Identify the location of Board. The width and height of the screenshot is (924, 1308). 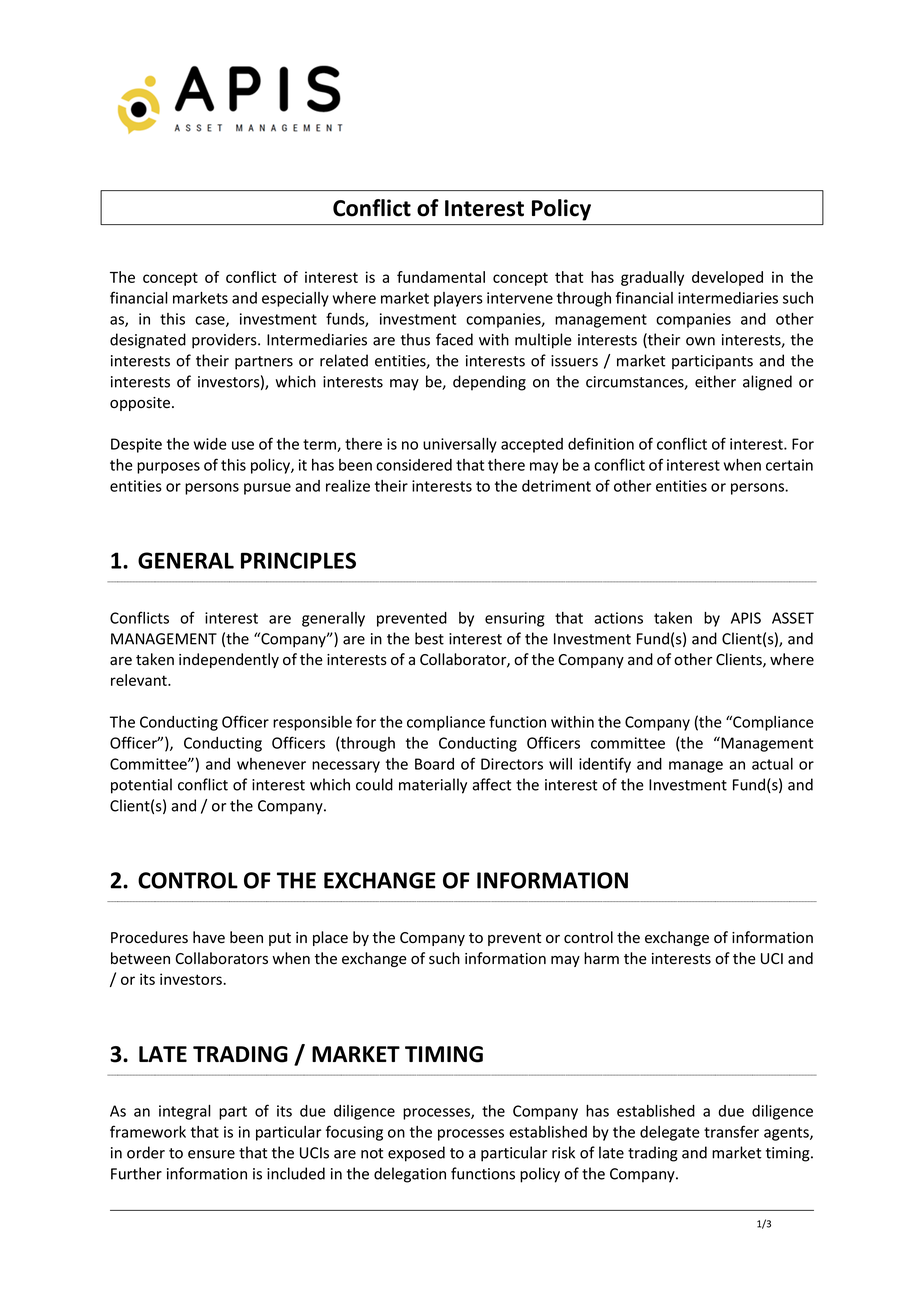
(434, 764).
